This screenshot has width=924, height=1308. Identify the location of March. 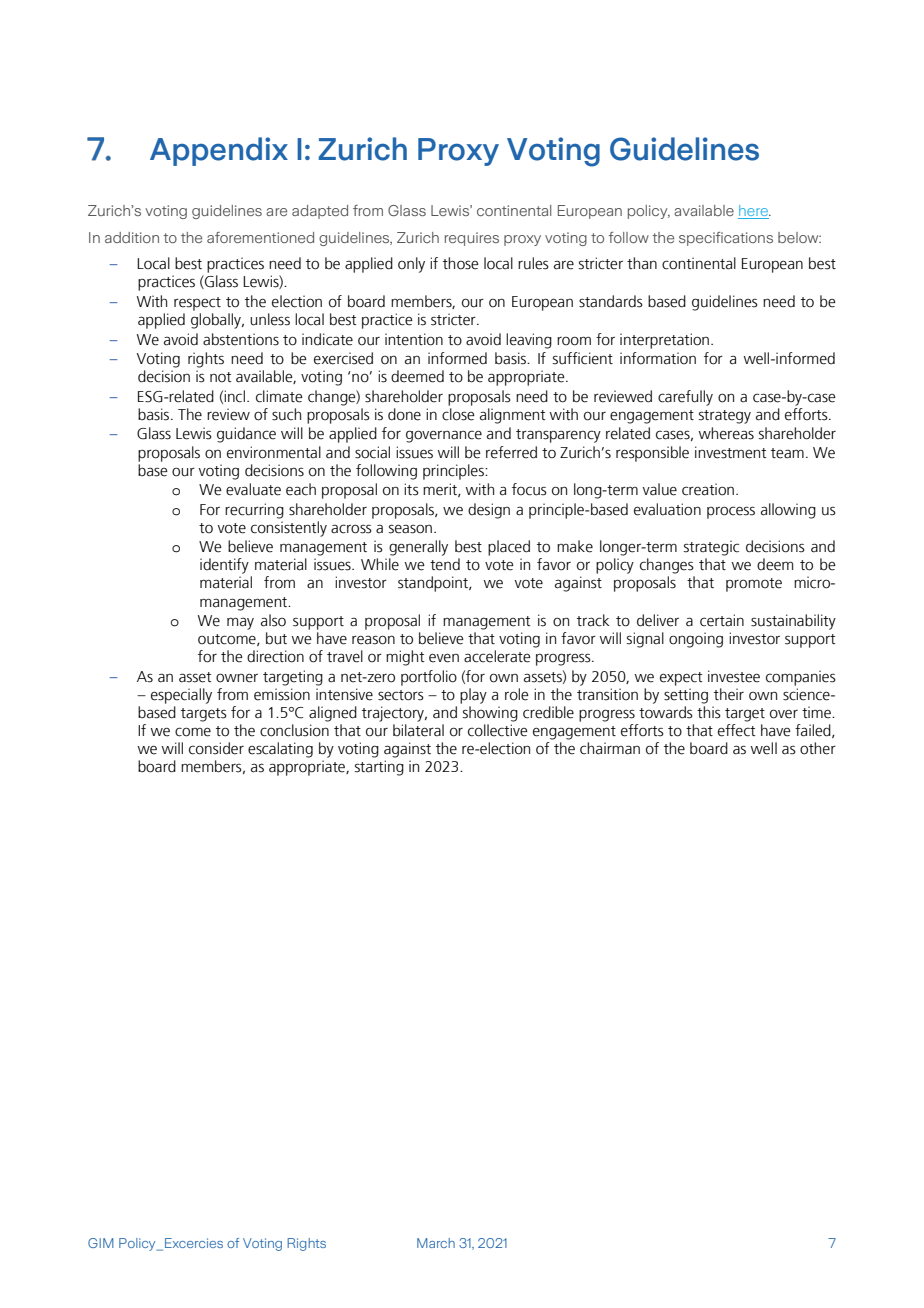
(436, 1243).
